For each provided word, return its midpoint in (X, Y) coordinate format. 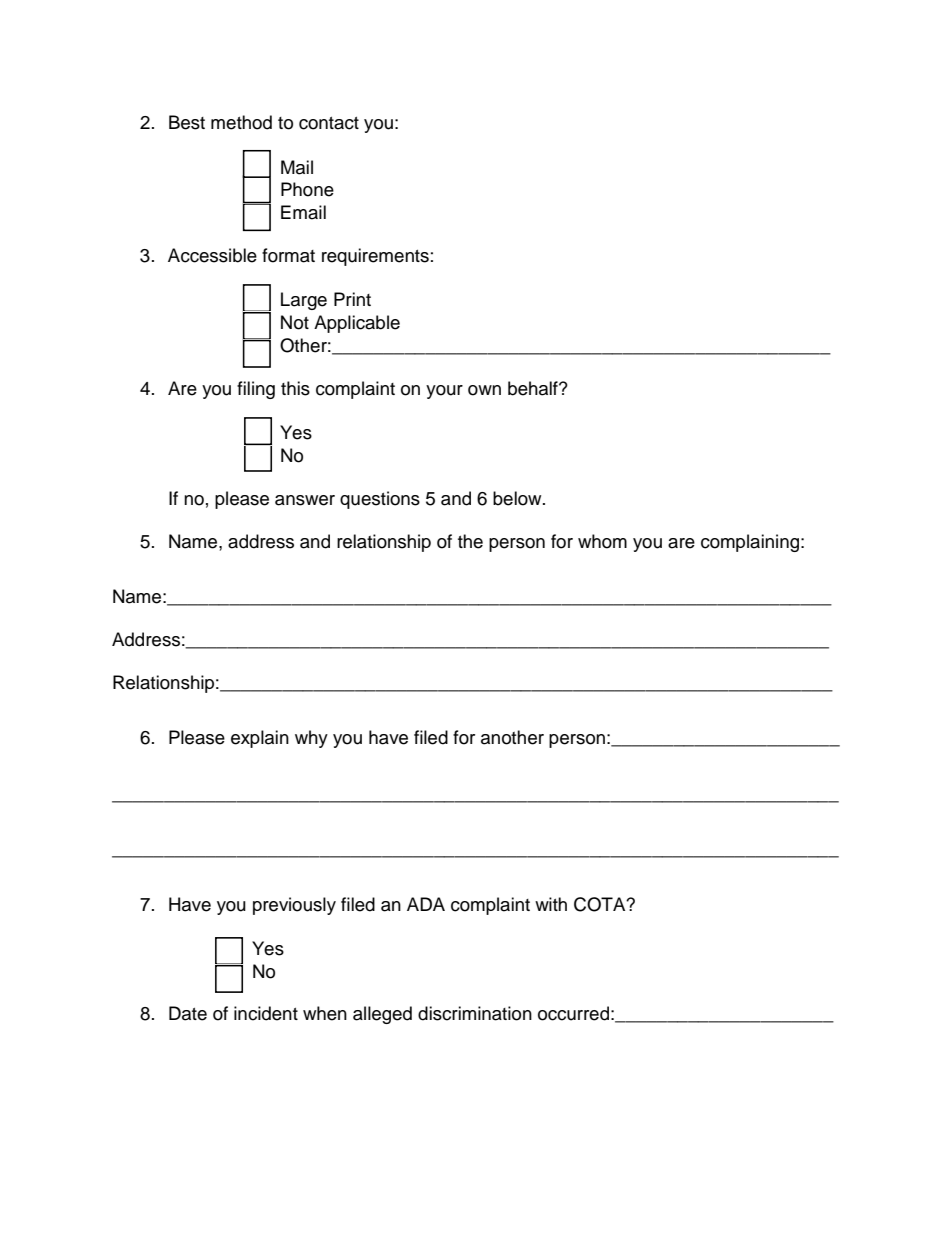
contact (329, 123)
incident (266, 1013)
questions (380, 500)
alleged (382, 1015)
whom (602, 541)
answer (305, 500)
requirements (375, 257)
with (551, 904)
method (241, 122)
